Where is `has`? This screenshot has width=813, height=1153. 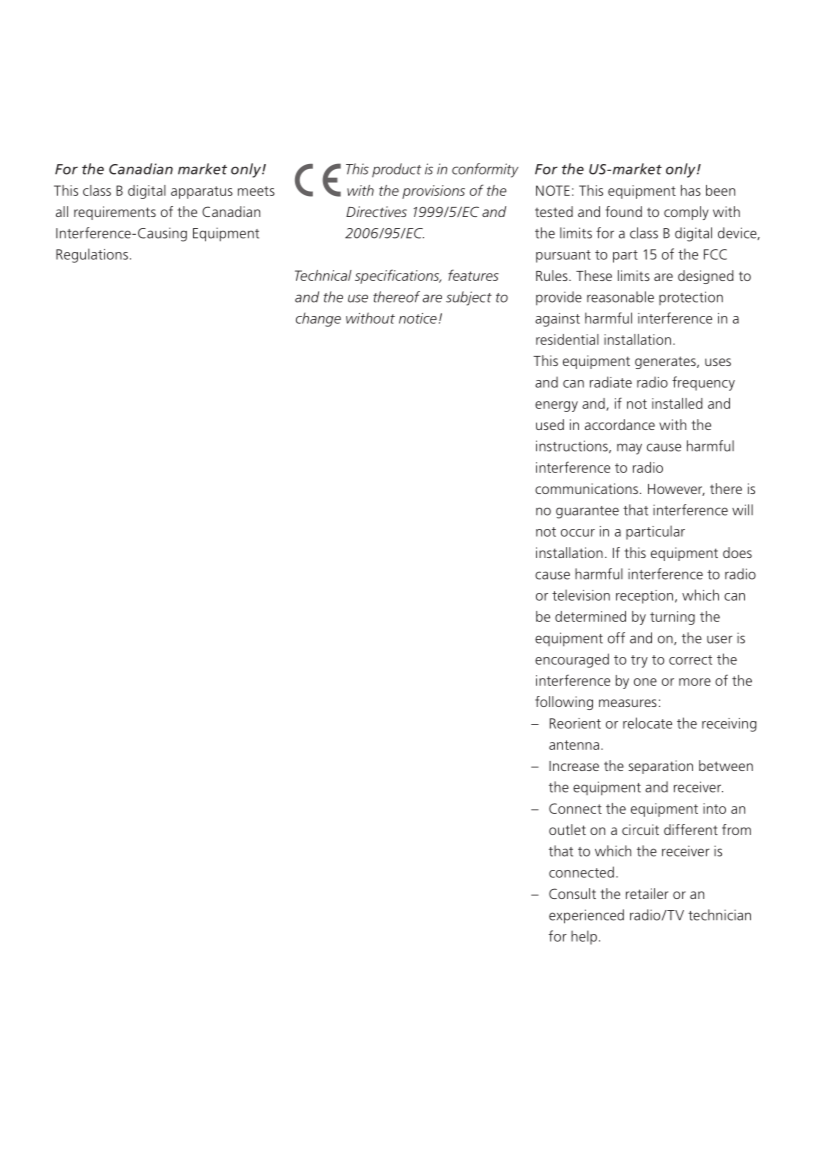
has is located at coordinates (691, 190).
